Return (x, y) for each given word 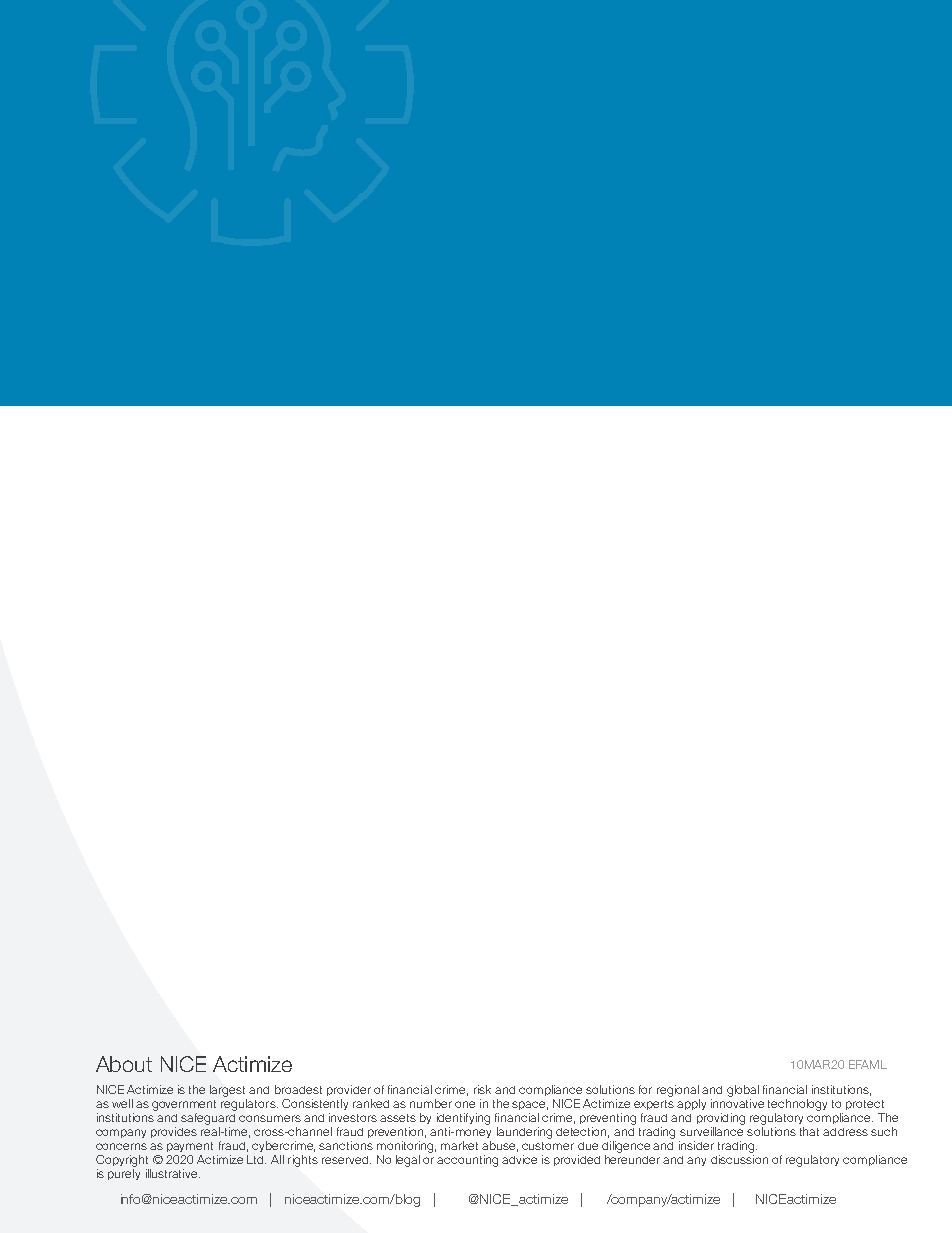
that (809, 1131)
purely (124, 1174)
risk (482, 1089)
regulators (249, 1105)
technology (797, 1105)
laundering (524, 1133)
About (124, 1064)
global (743, 1091)
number (431, 1103)
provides (174, 1132)
